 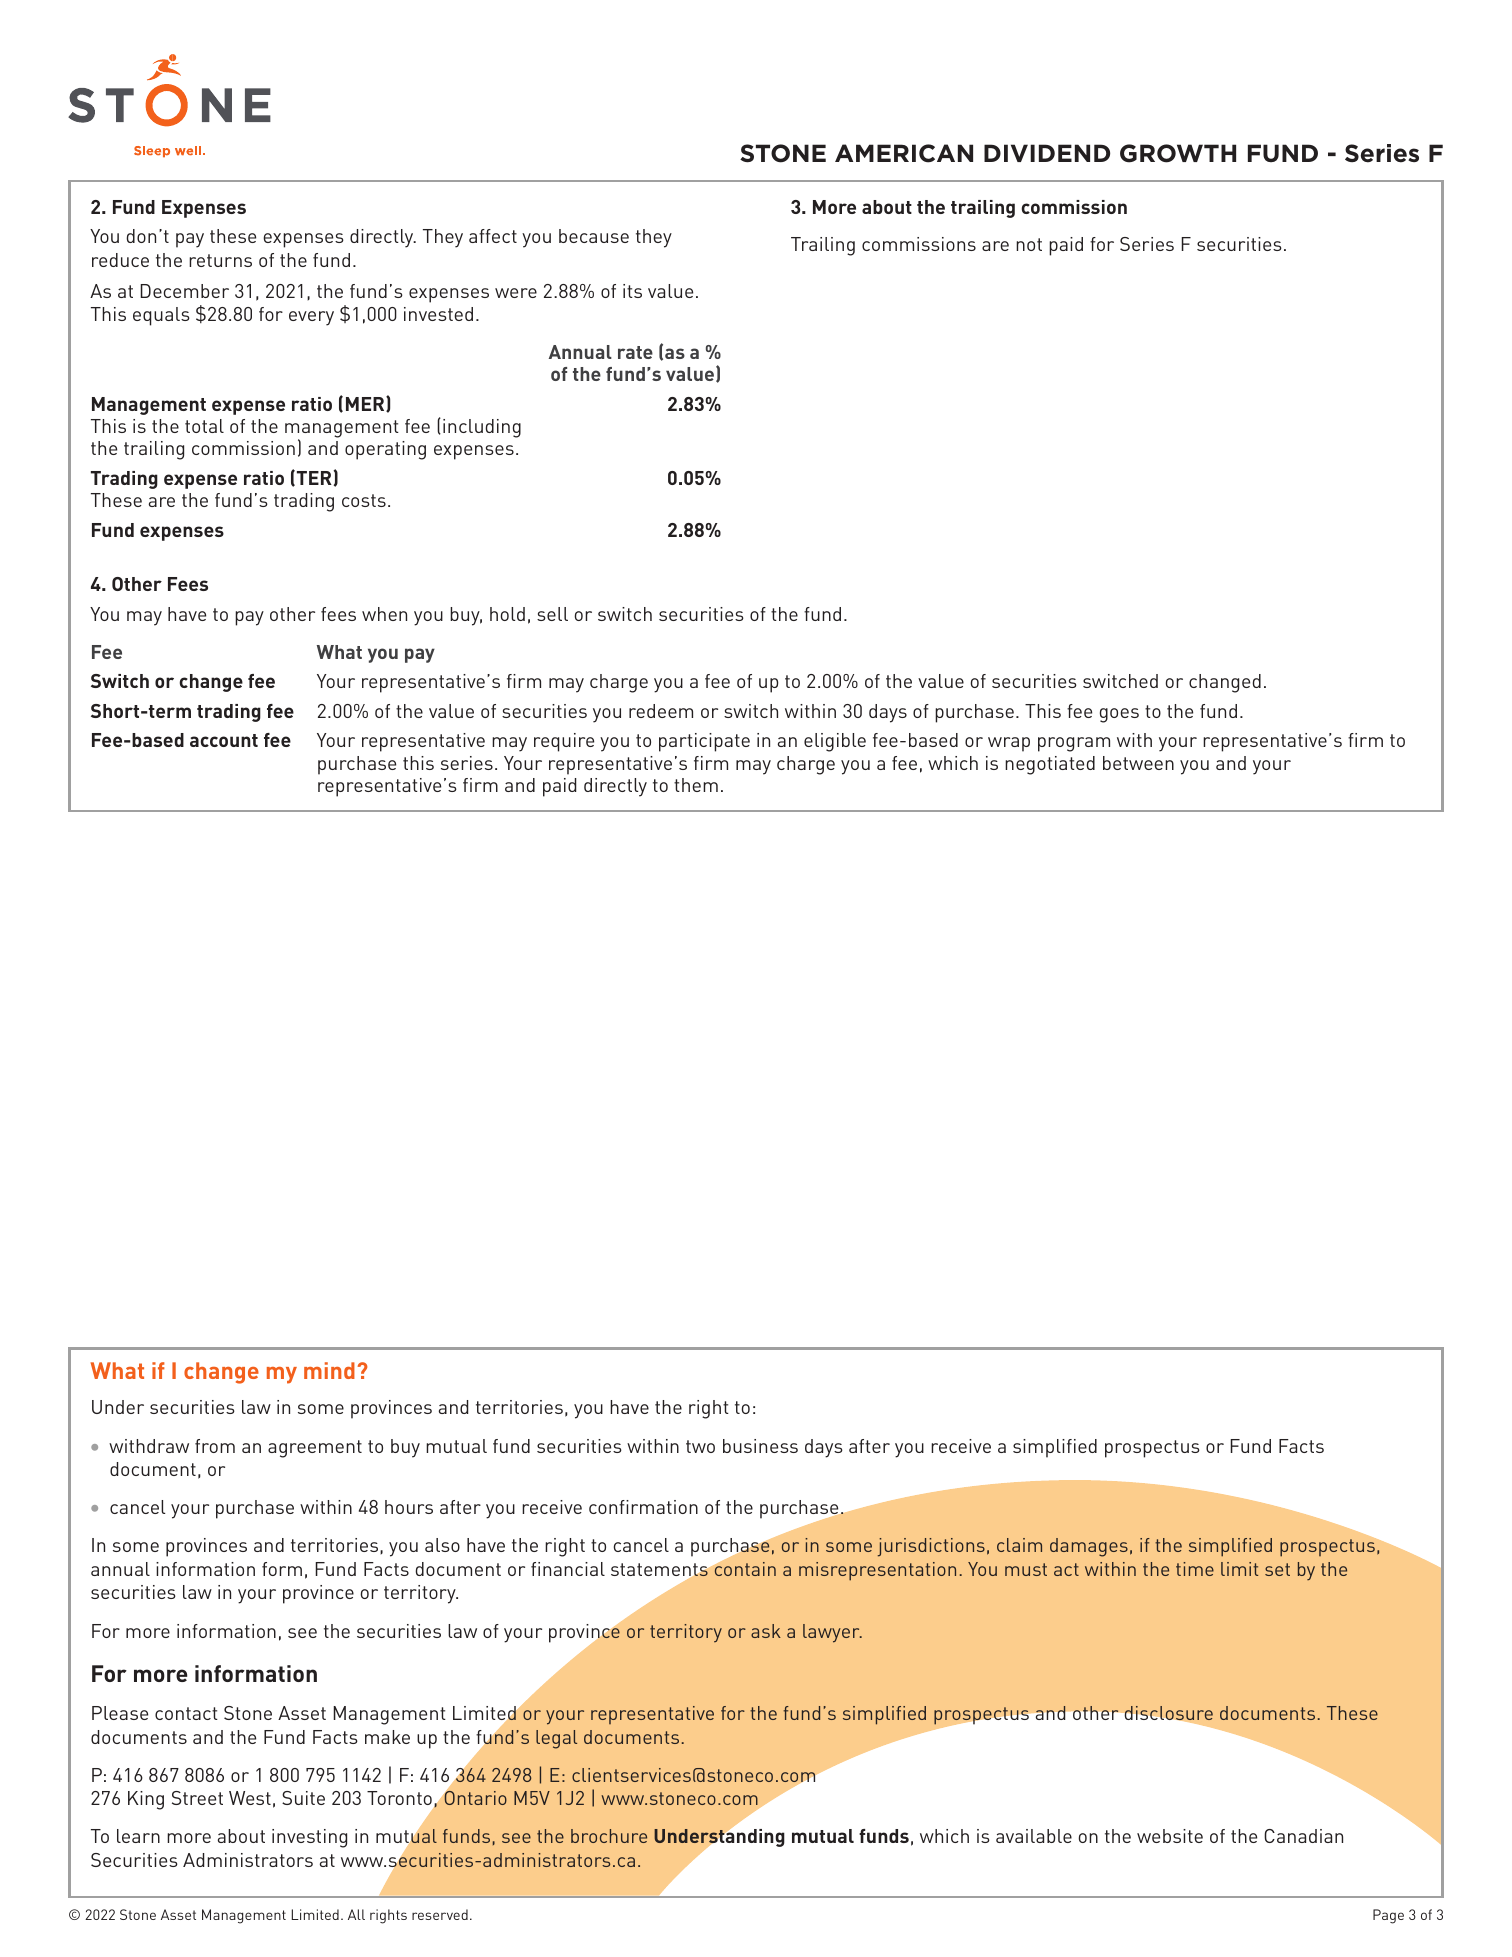 I want to click on returns, so click(x=220, y=260).
